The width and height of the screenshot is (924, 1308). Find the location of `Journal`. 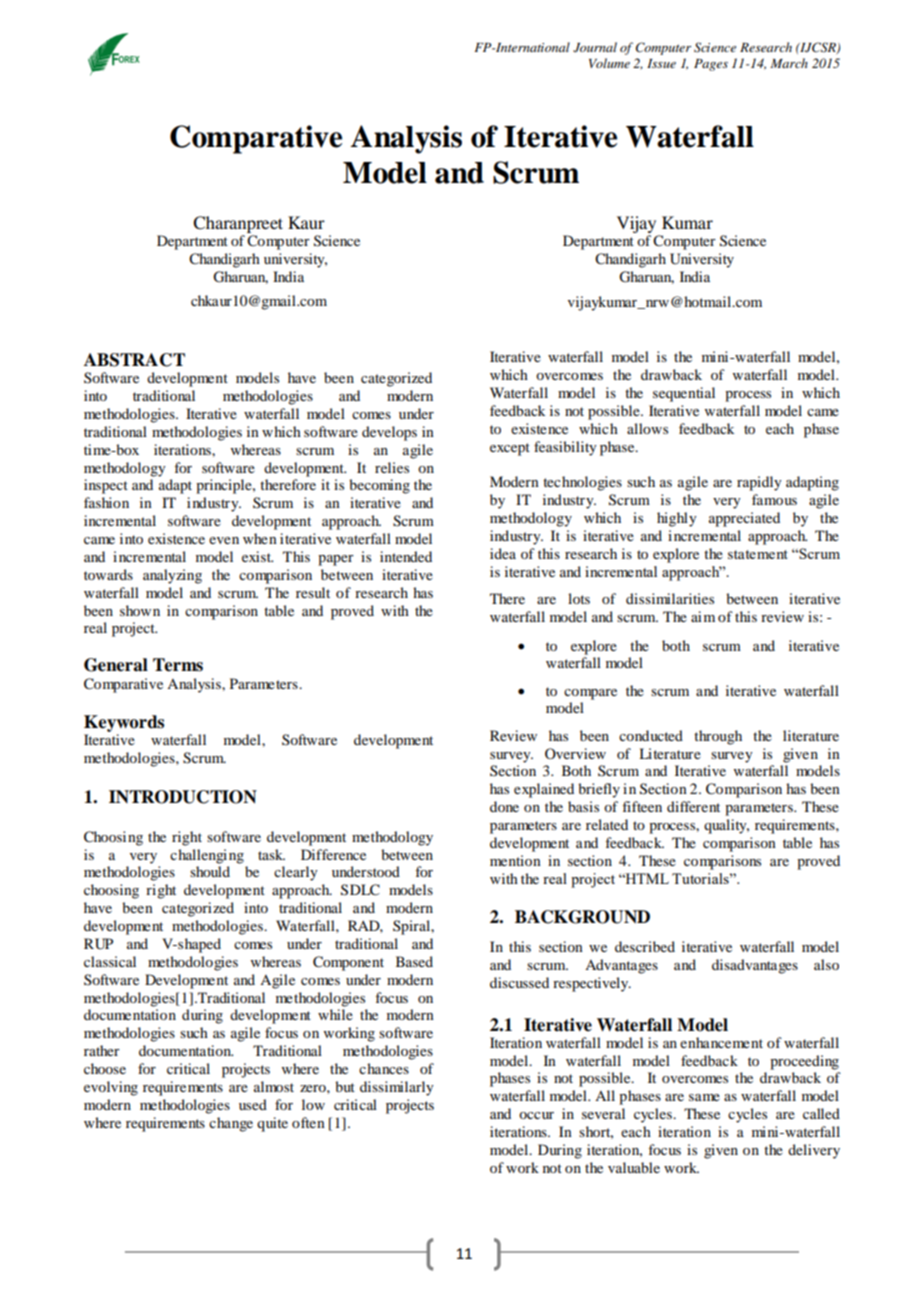

Journal is located at coordinates (595, 47).
